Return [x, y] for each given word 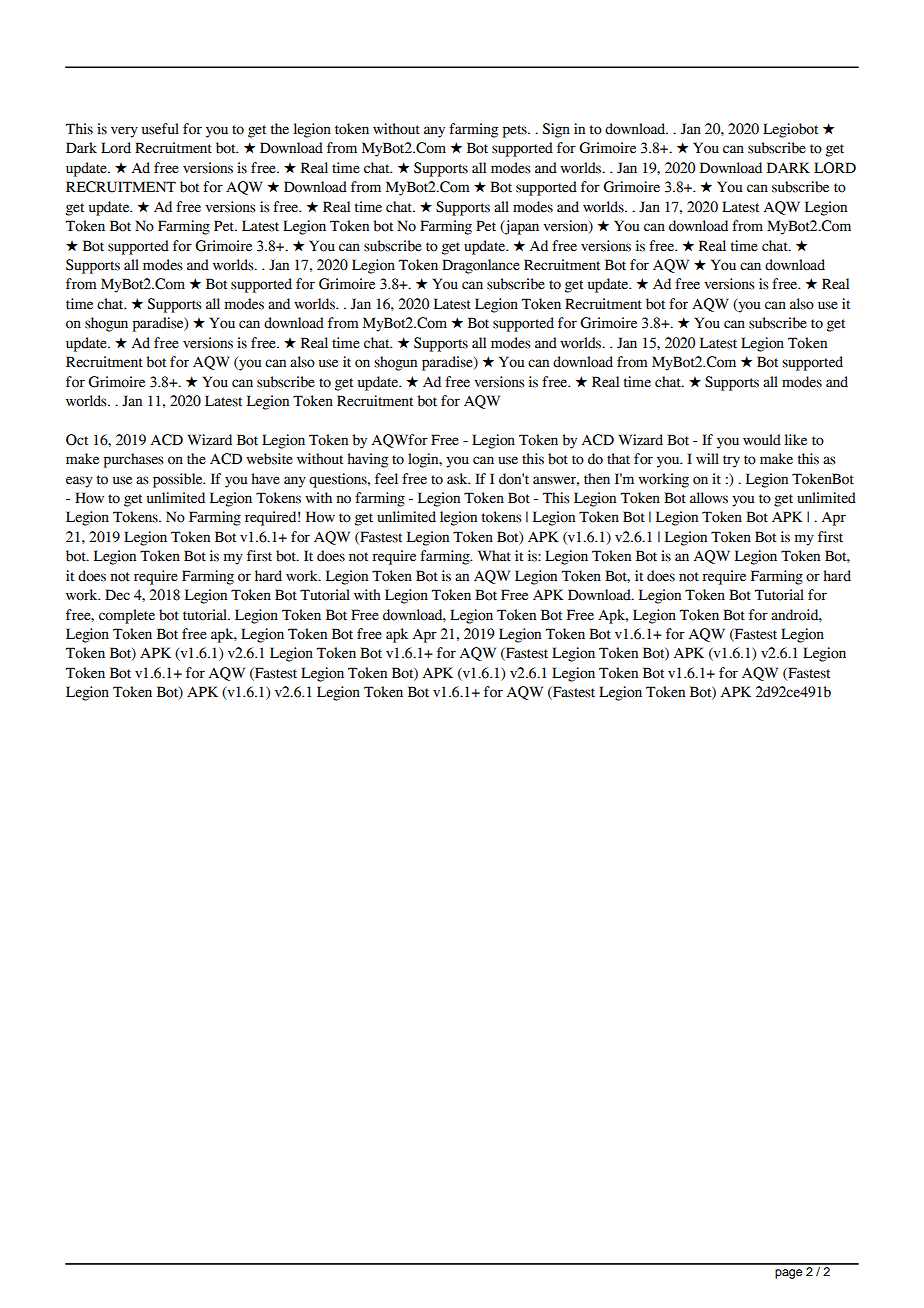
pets [516, 131]
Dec [117, 595]
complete [127, 616]
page [788, 1274]
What [494, 556]
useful [160, 129]
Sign [556, 130]
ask [458, 479]
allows [709, 498]
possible [179, 480]
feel [386, 479]
